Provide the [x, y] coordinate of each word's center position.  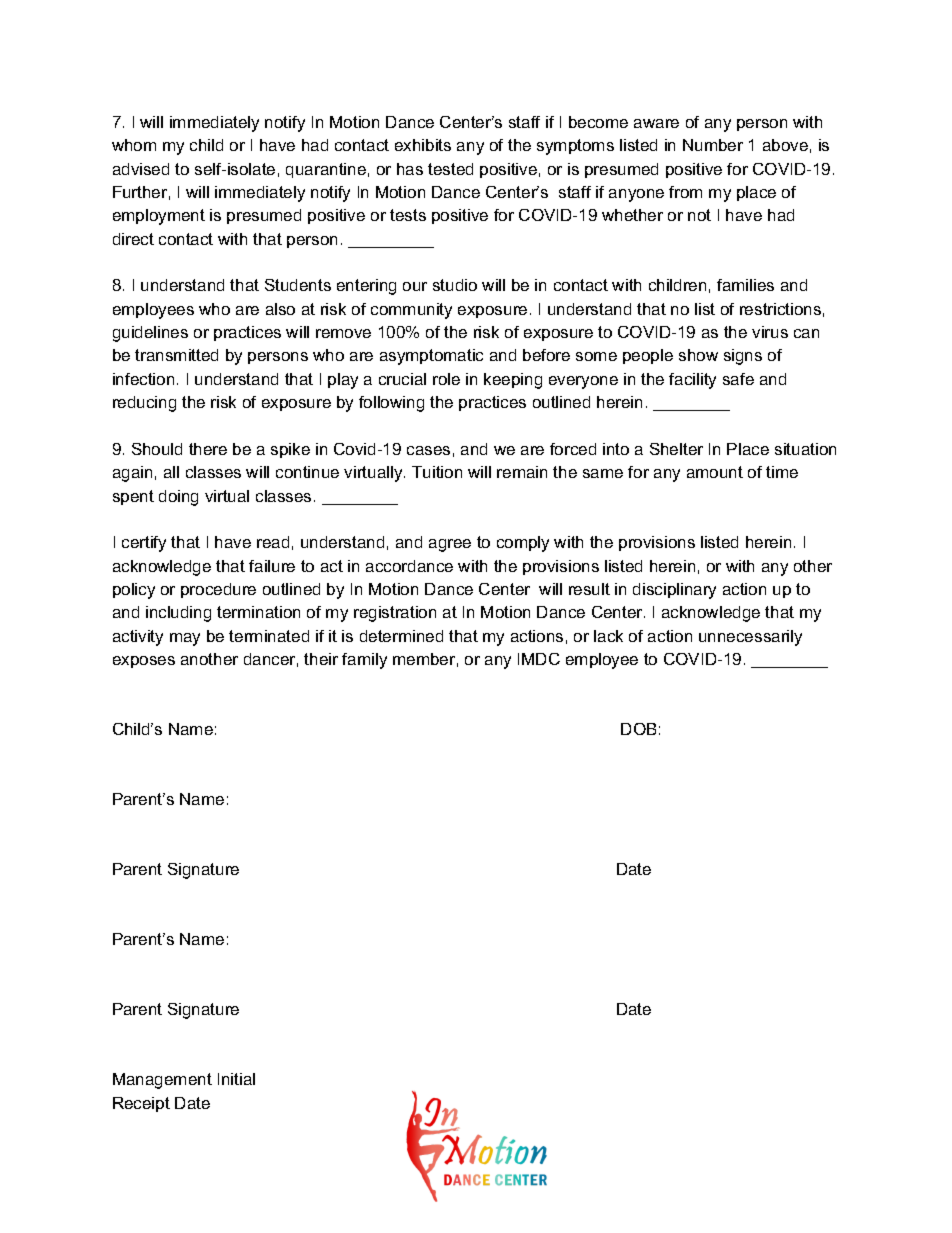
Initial [236, 1079]
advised [141, 169]
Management [162, 1081]
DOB [638, 729]
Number [713, 145]
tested [450, 169]
